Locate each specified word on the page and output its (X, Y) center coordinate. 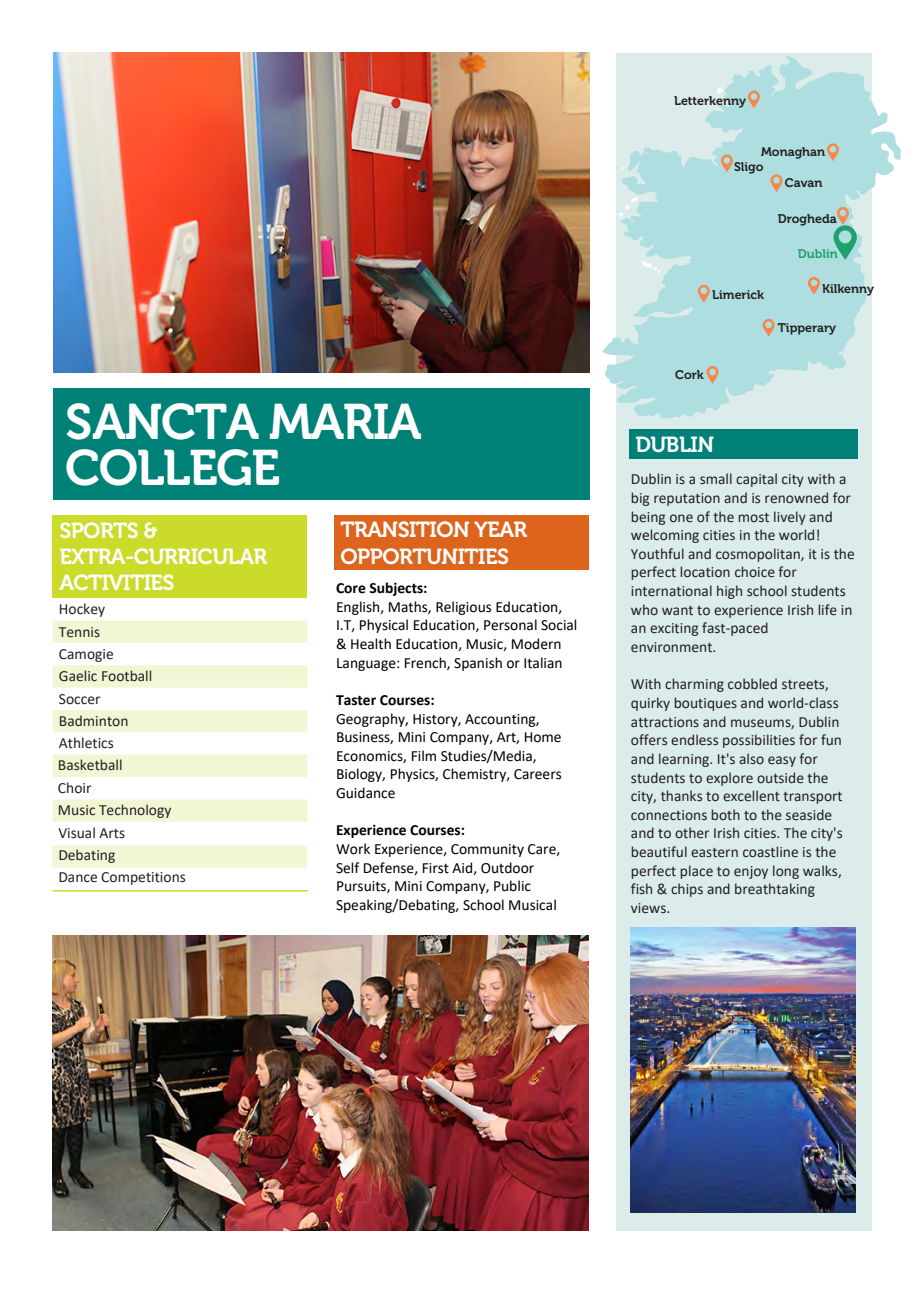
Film (424, 755)
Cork (689, 374)
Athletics (86, 743)
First (436, 868)
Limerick (738, 294)
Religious (463, 608)
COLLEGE (172, 467)
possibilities (759, 741)
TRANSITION (404, 529)
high (729, 592)
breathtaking (775, 890)
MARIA (345, 421)
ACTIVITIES (116, 582)
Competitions (143, 878)
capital (756, 480)
